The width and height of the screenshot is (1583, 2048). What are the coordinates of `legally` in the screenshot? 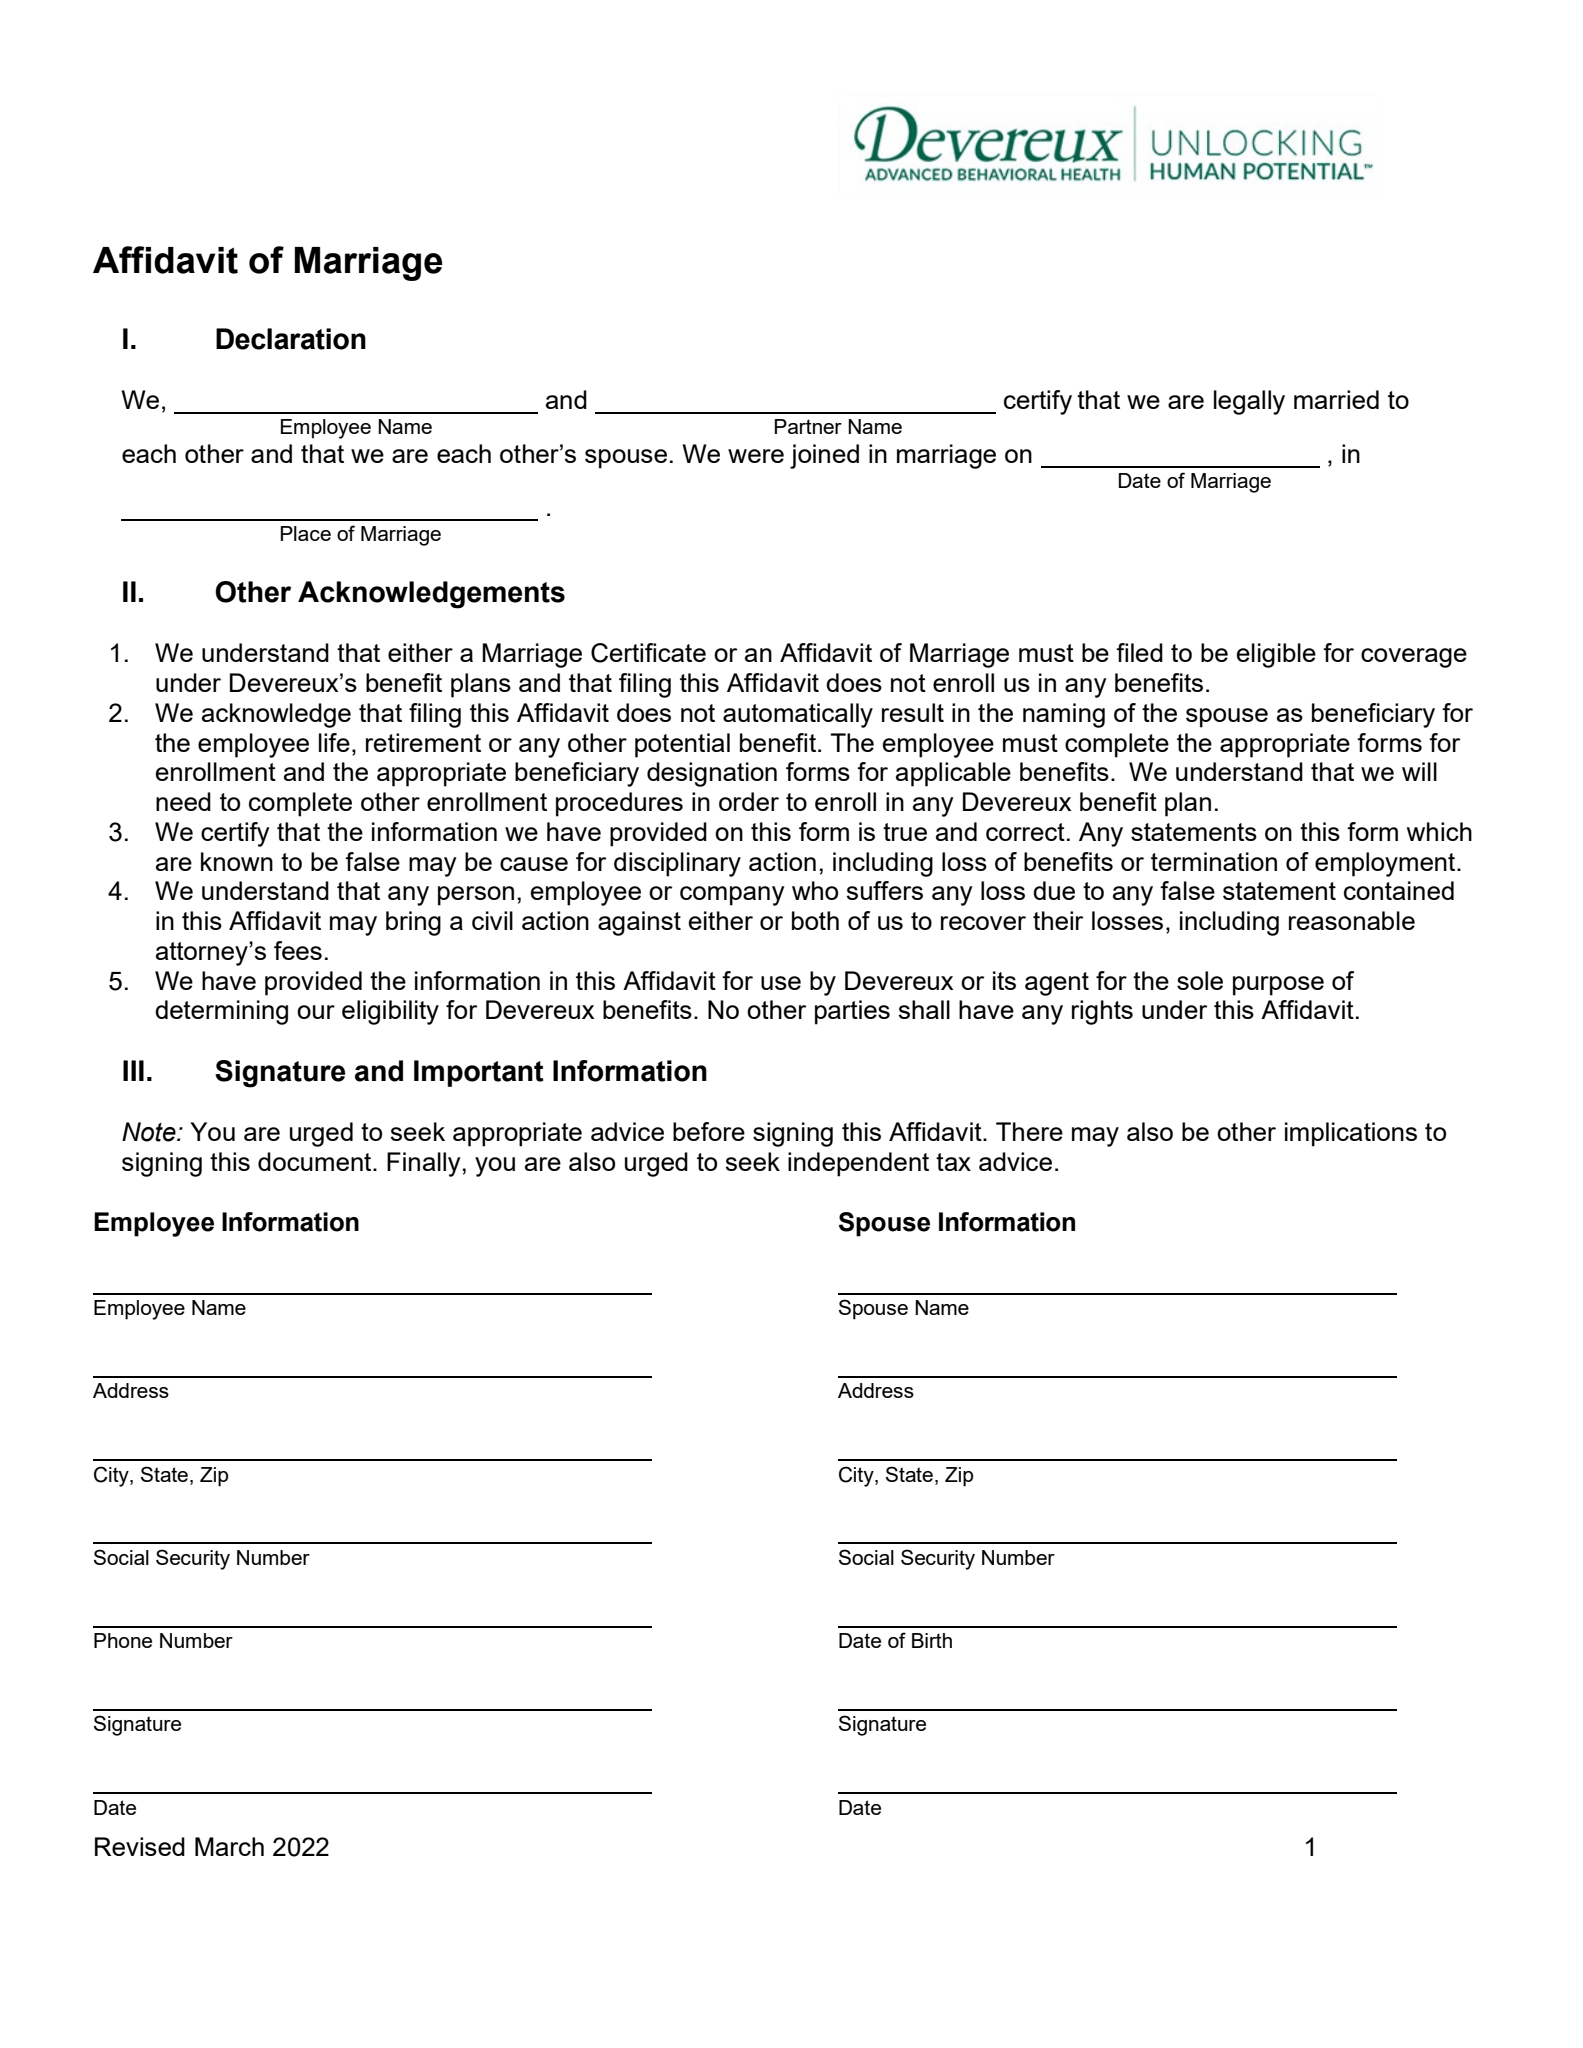 It's located at (1249, 402).
